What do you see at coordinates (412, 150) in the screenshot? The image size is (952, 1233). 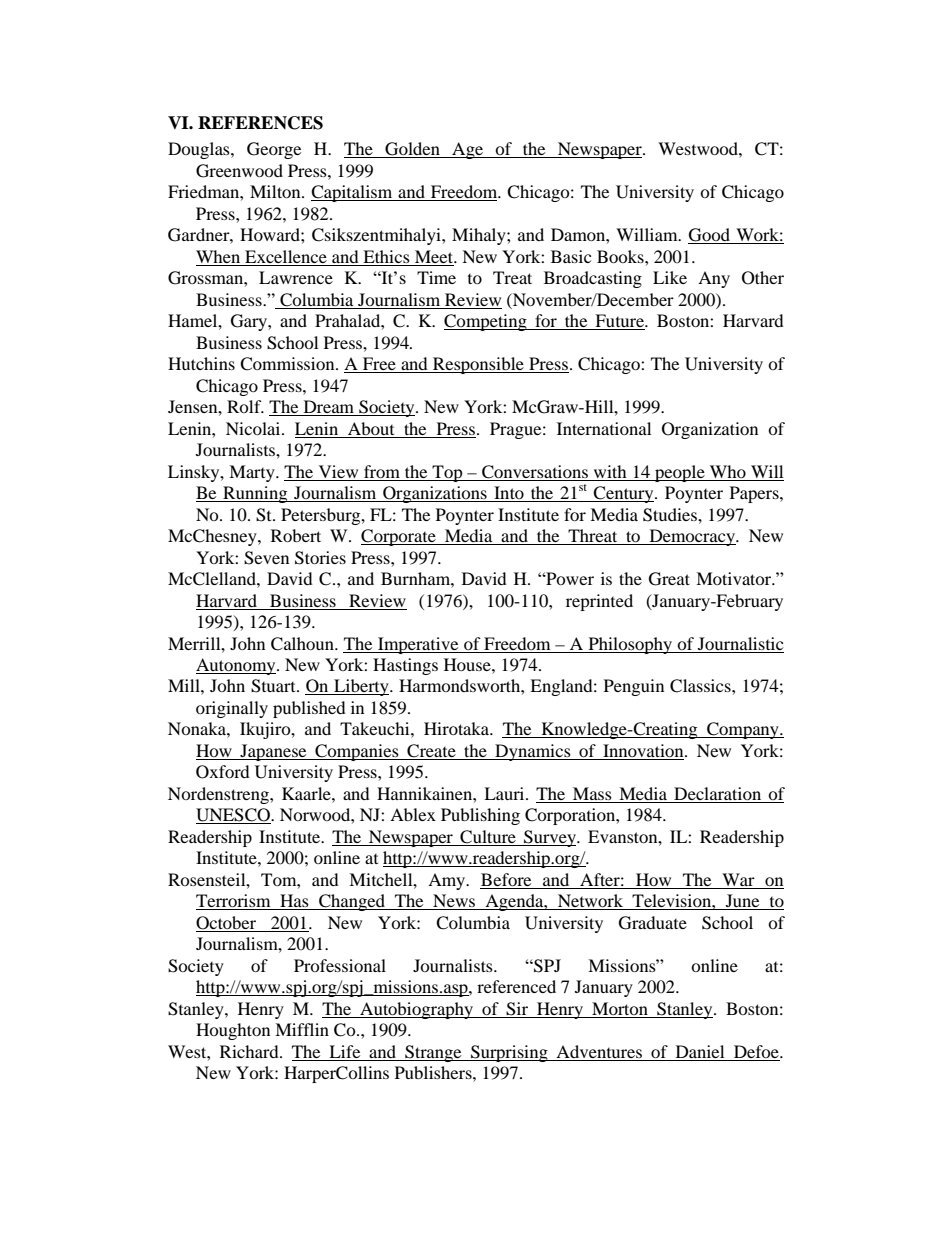 I see `Golden` at bounding box center [412, 150].
